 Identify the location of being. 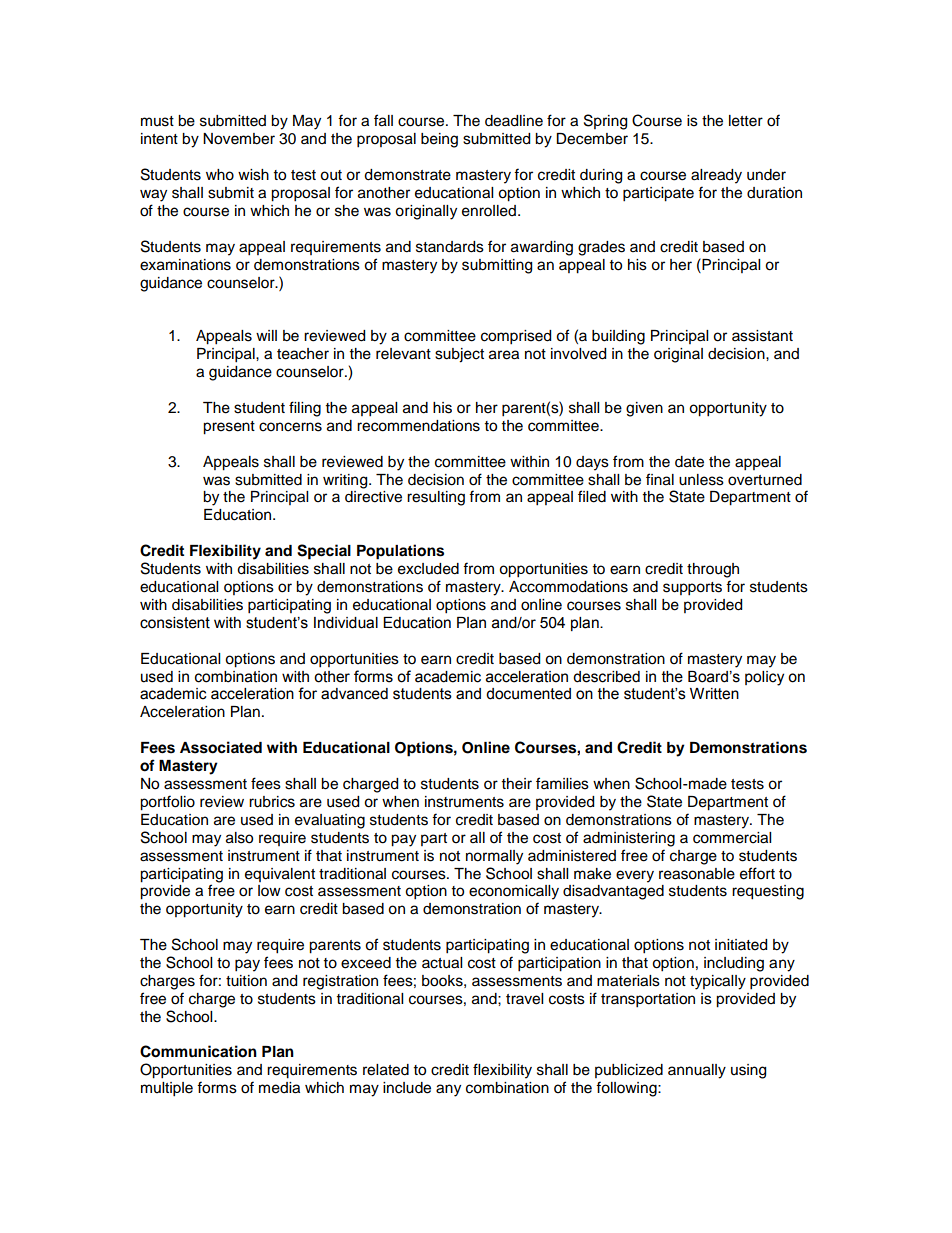
(439, 140).
